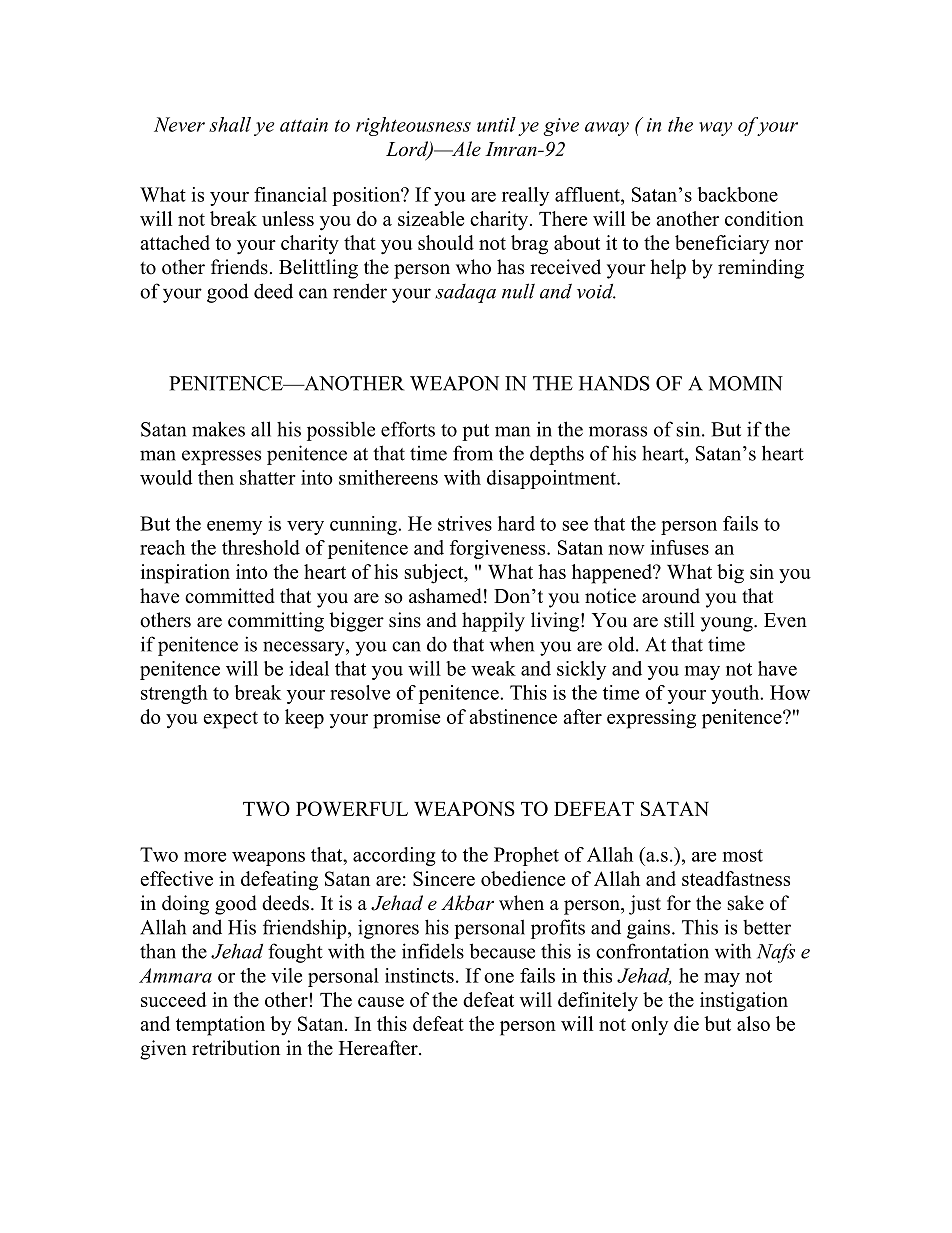 This screenshot has width=952, height=1233. Describe the element at coordinates (496, 124) in the screenshot. I see `until` at that location.
